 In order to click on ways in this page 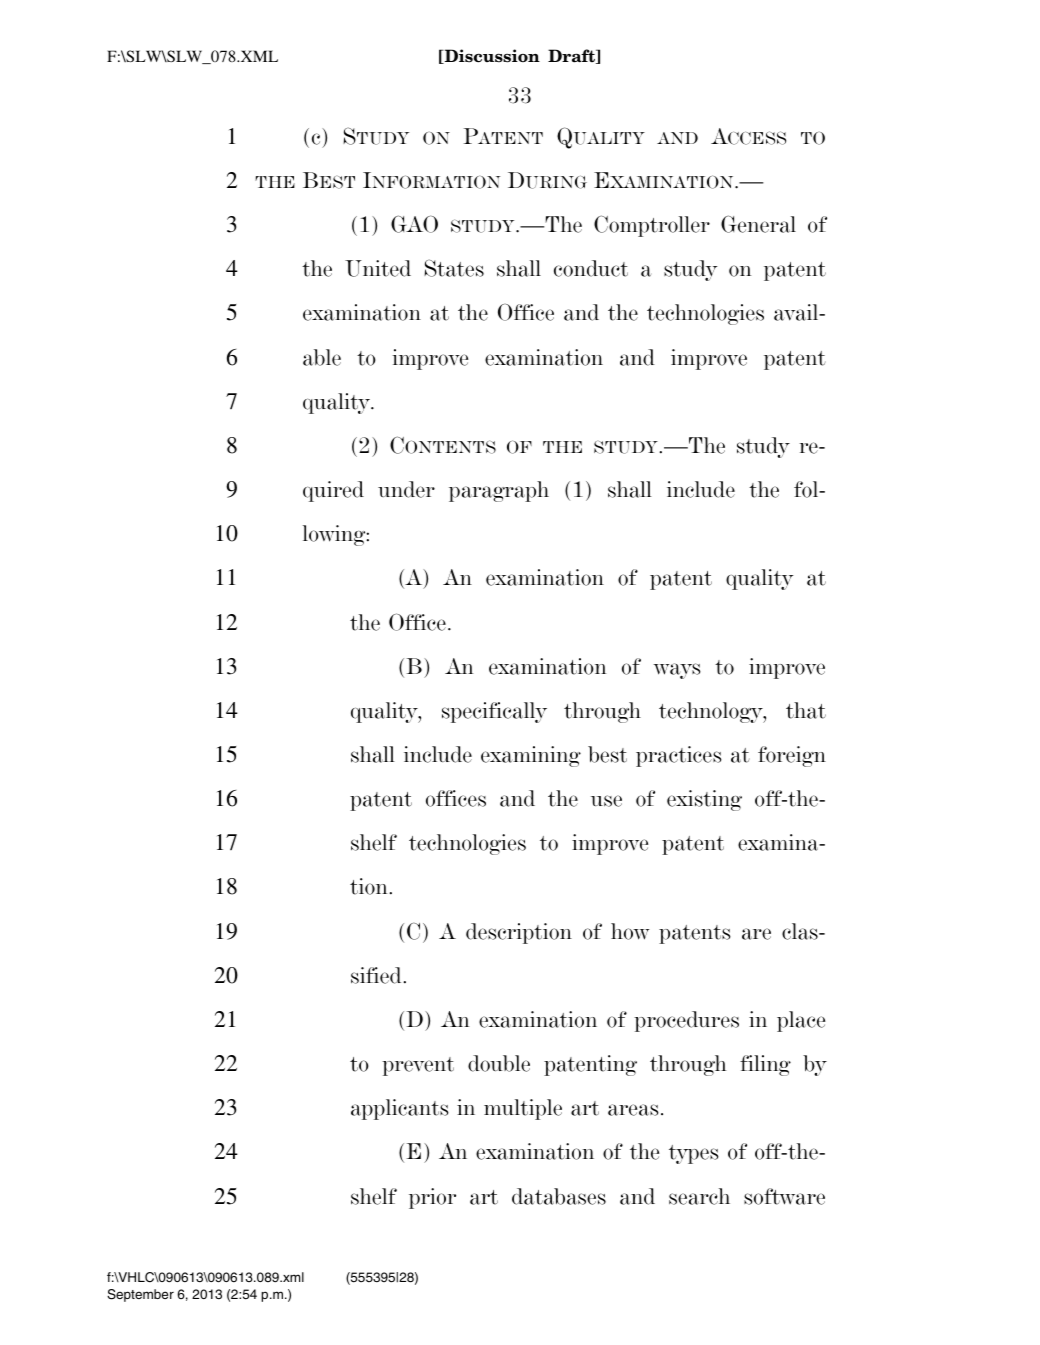, I will do `click(677, 671)`.
